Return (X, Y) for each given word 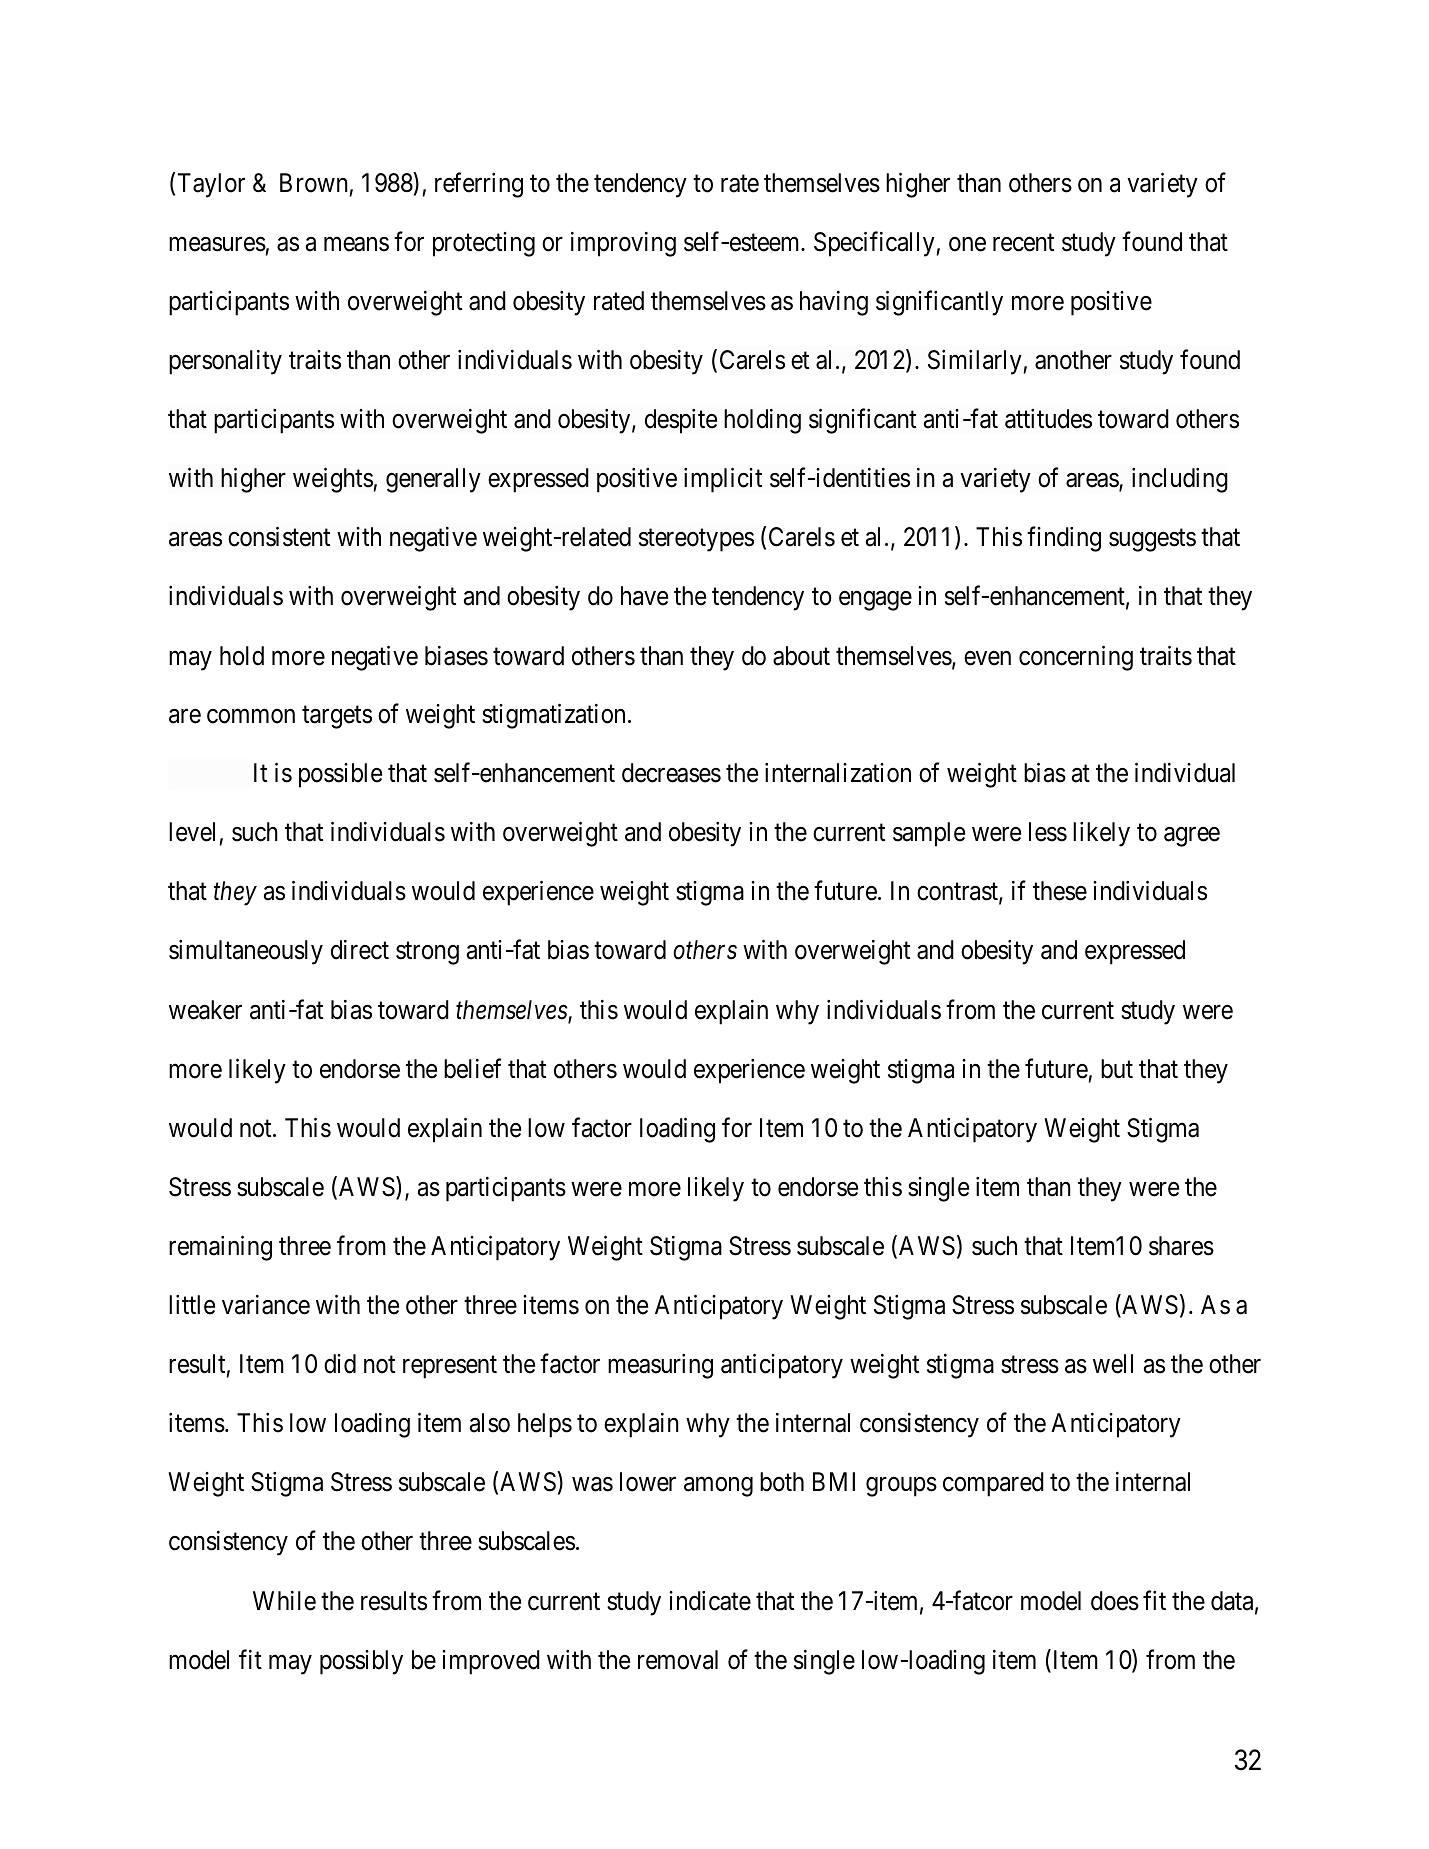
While (284, 1601)
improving (623, 244)
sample (929, 834)
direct (360, 950)
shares (1181, 1246)
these (1060, 891)
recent (1023, 243)
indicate (710, 1601)
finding (1064, 539)
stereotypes (696, 540)
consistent (279, 537)
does (1115, 1601)
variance (266, 1305)
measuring (660, 1366)
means (356, 244)
